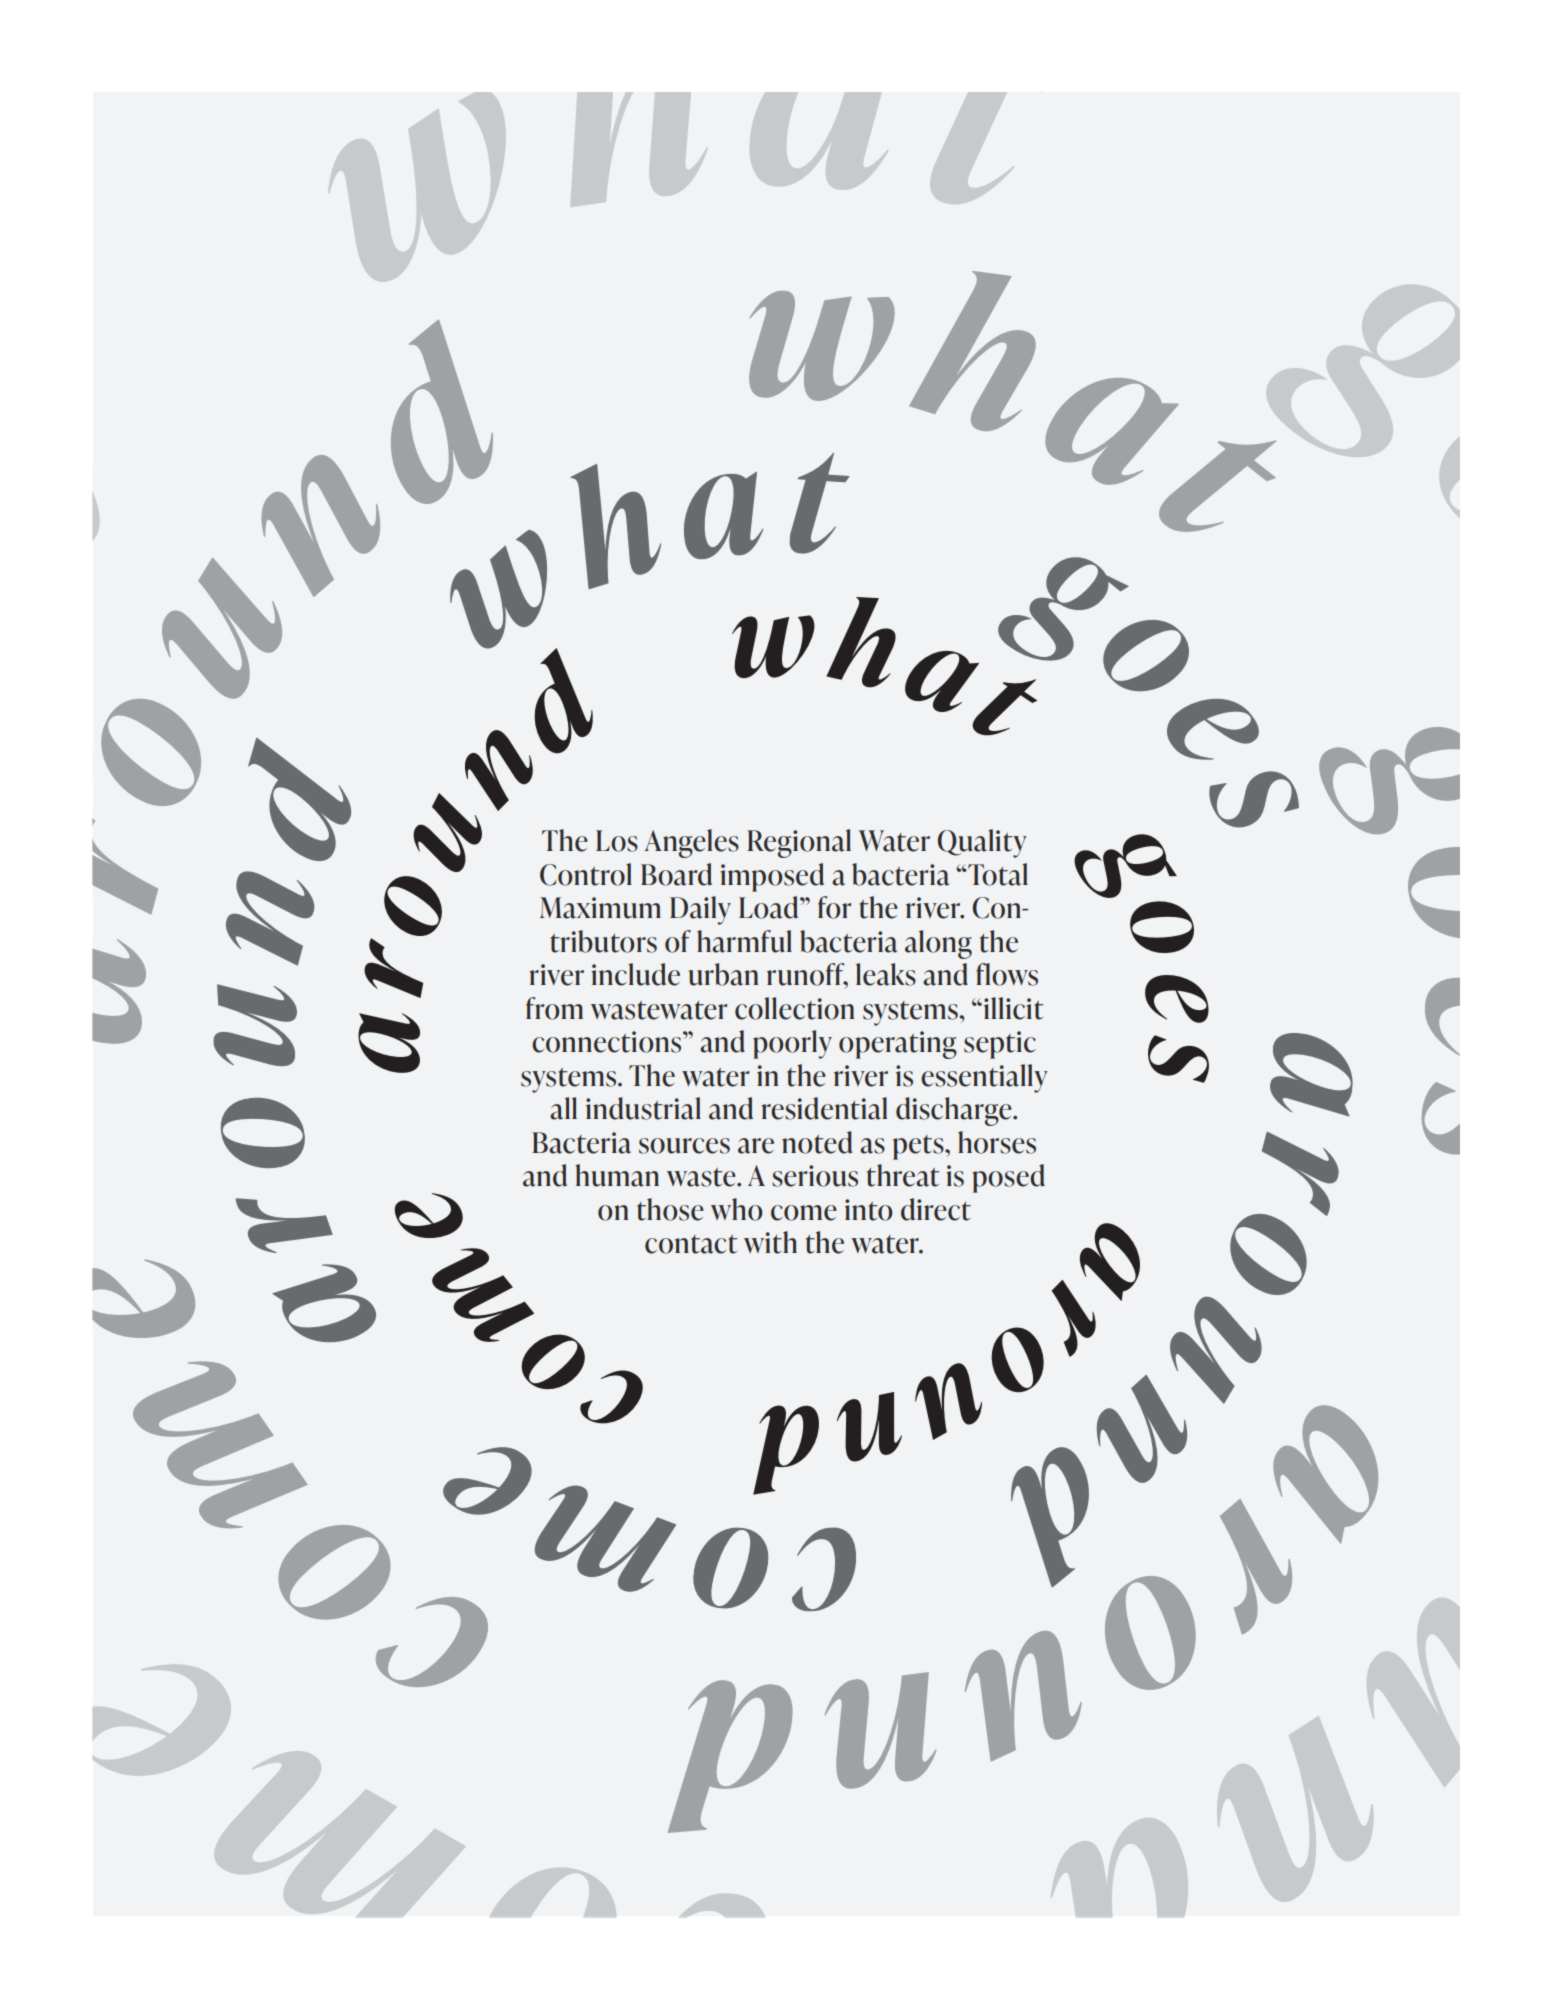  Describe the element at coordinates (955, 1111) in the document. I see `discharge` at that location.
